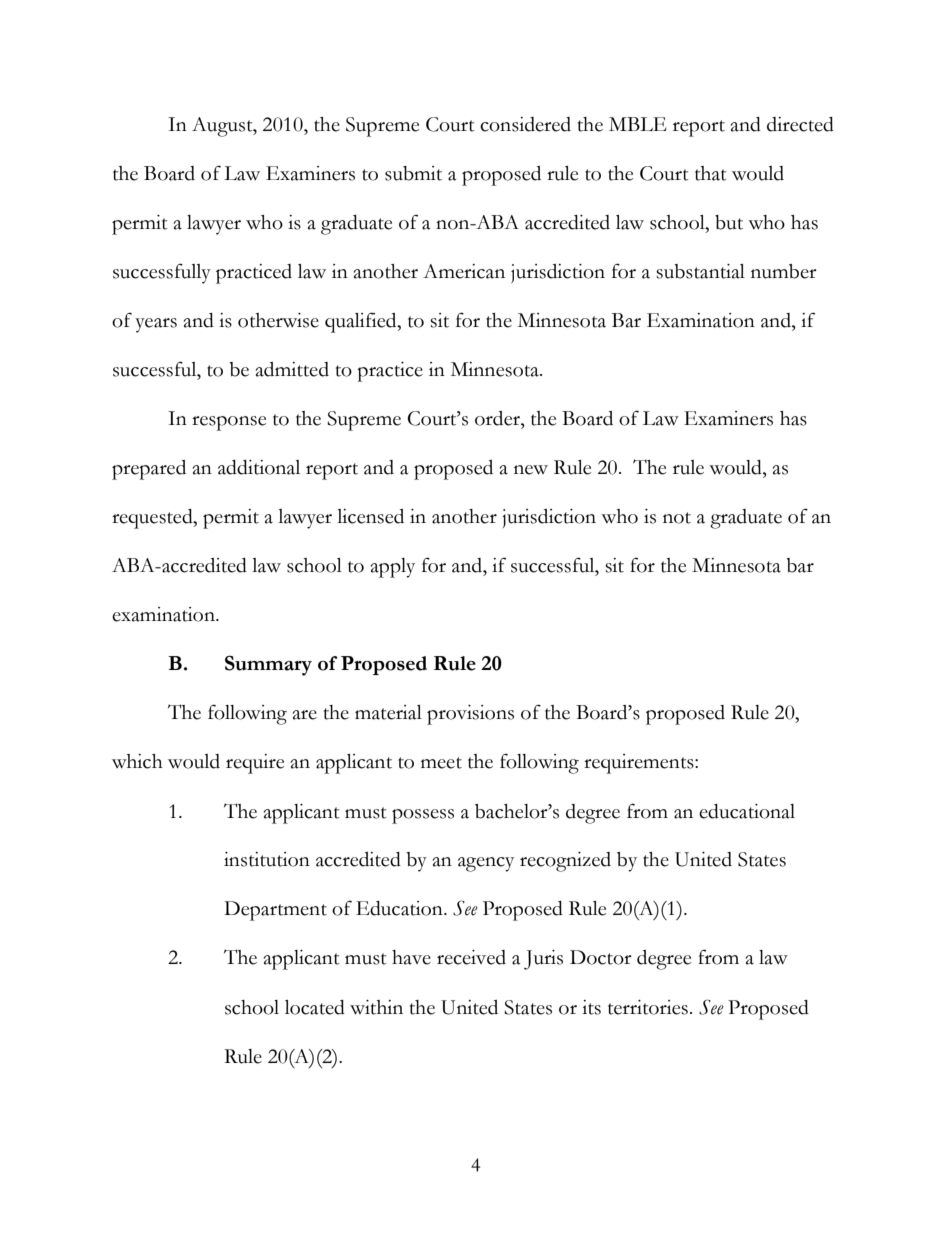  I want to click on submit, so click(413, 173).
